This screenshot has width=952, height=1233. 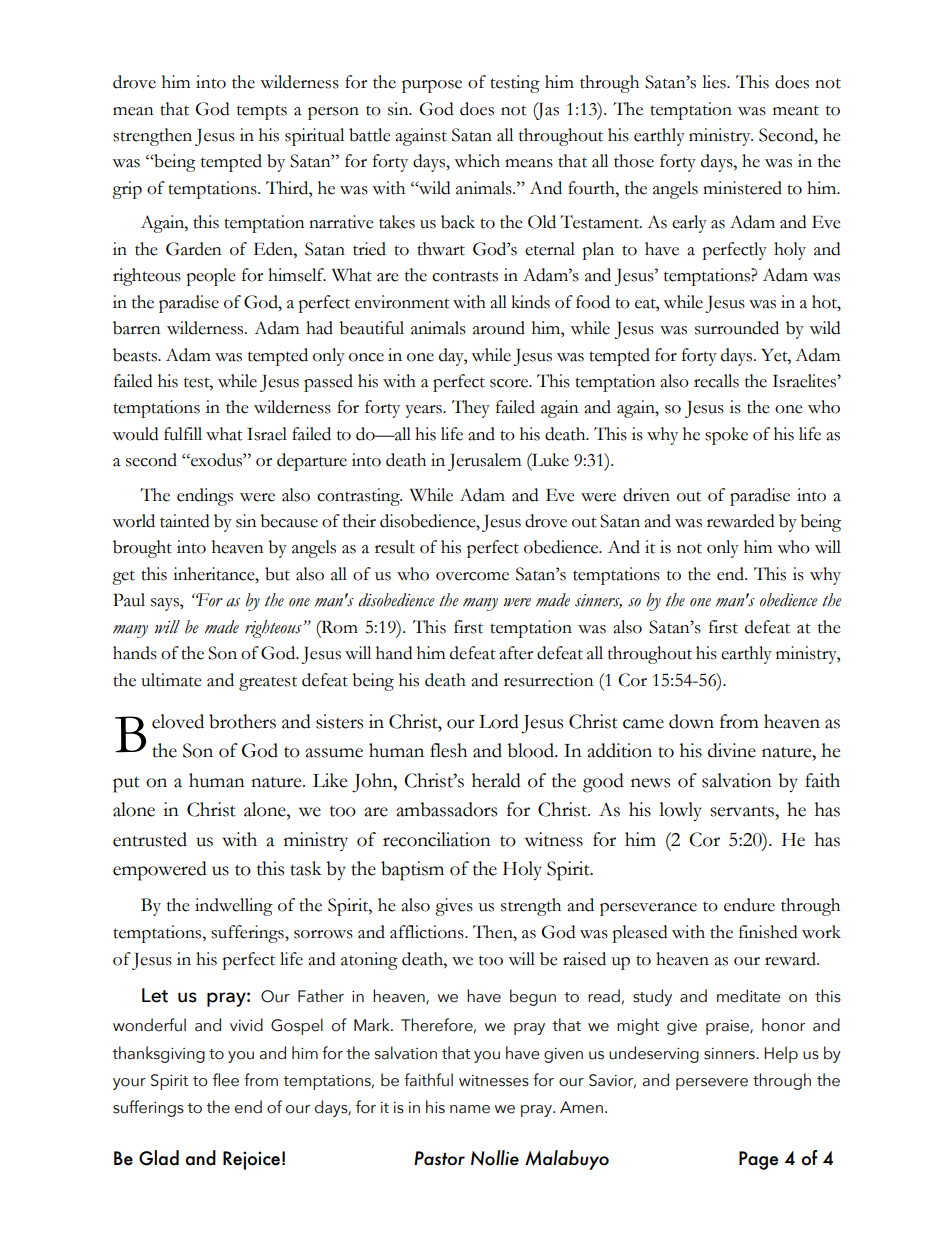 What do you see at coordinates (262, 112) in the screenshot?
I see `tempts` at bounding box center [262, 112].
